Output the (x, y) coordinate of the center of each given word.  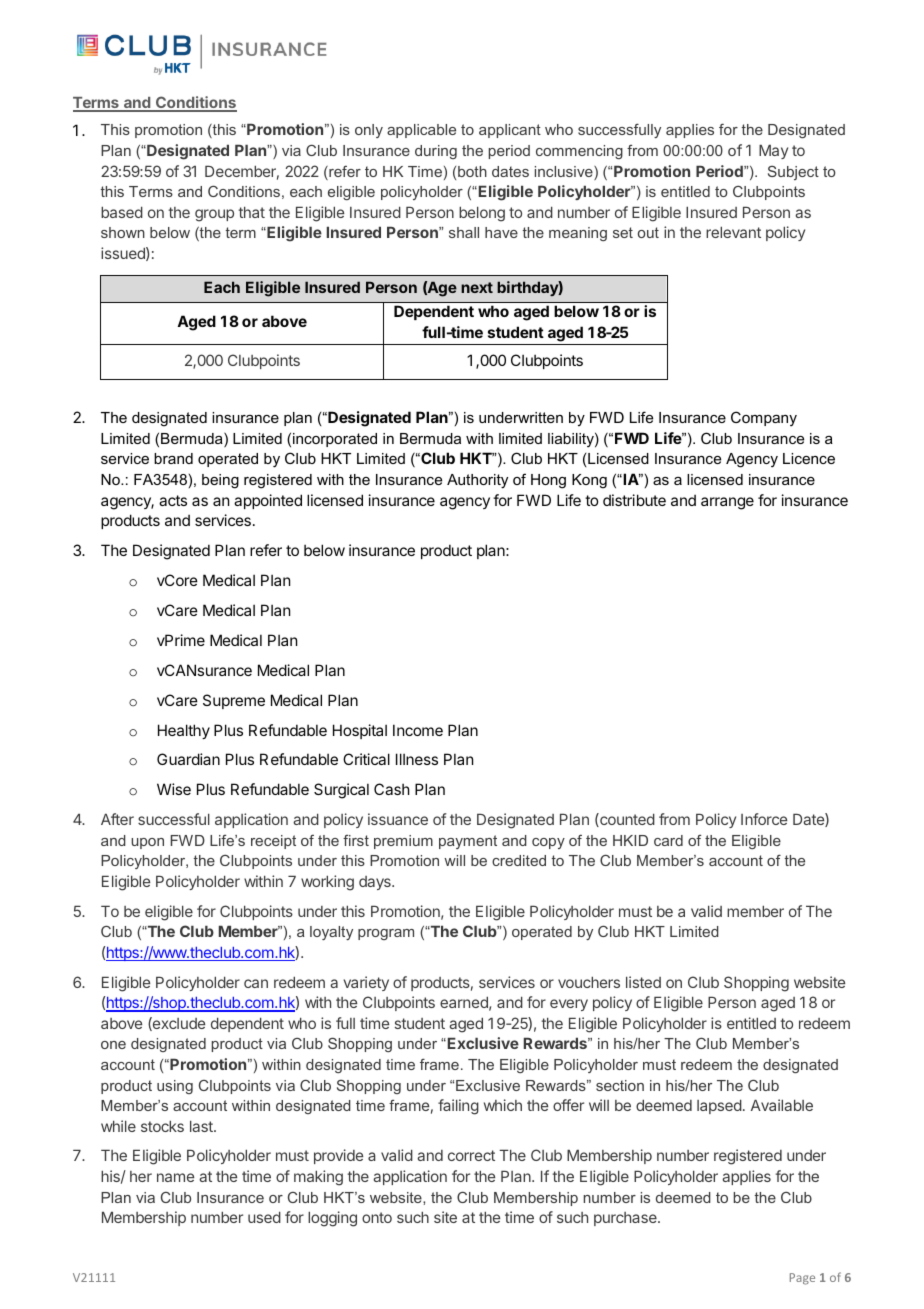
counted (626, 820)
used (264, 1217)
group (214, 215)
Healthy (184, 731)
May (773, 151)
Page (802, 1279)
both (472, 171)
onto (377, 1217)
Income (418, 730)
